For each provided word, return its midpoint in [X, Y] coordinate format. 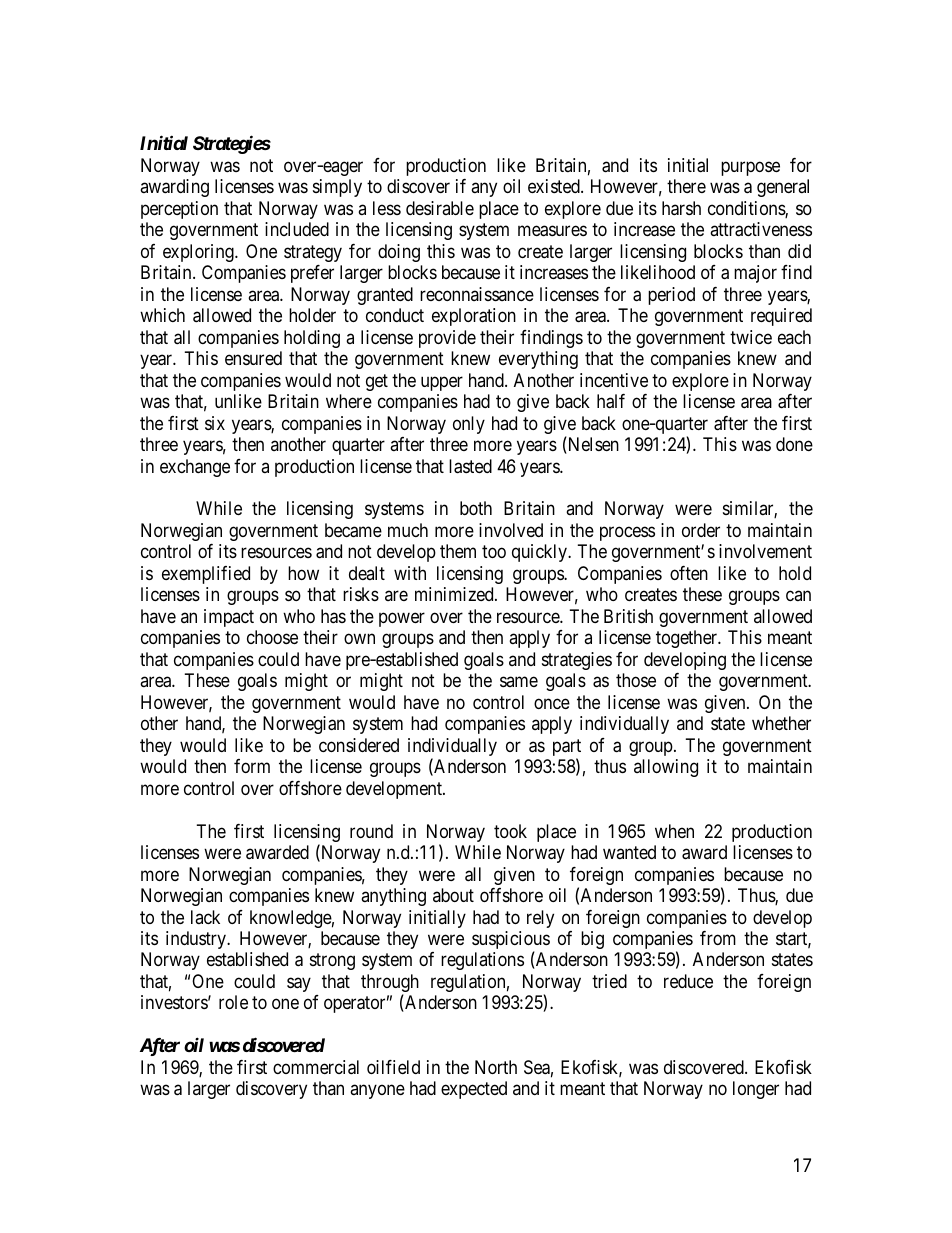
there [686, 186]
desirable [440, 208]
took [510, 831]
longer [756, 1090]
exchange [195, 468]
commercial [316, 1067]
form [252, 766]
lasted [470, 466]
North [496, 1067]
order [701, 530]
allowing [666, 768]
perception [179, 210]
